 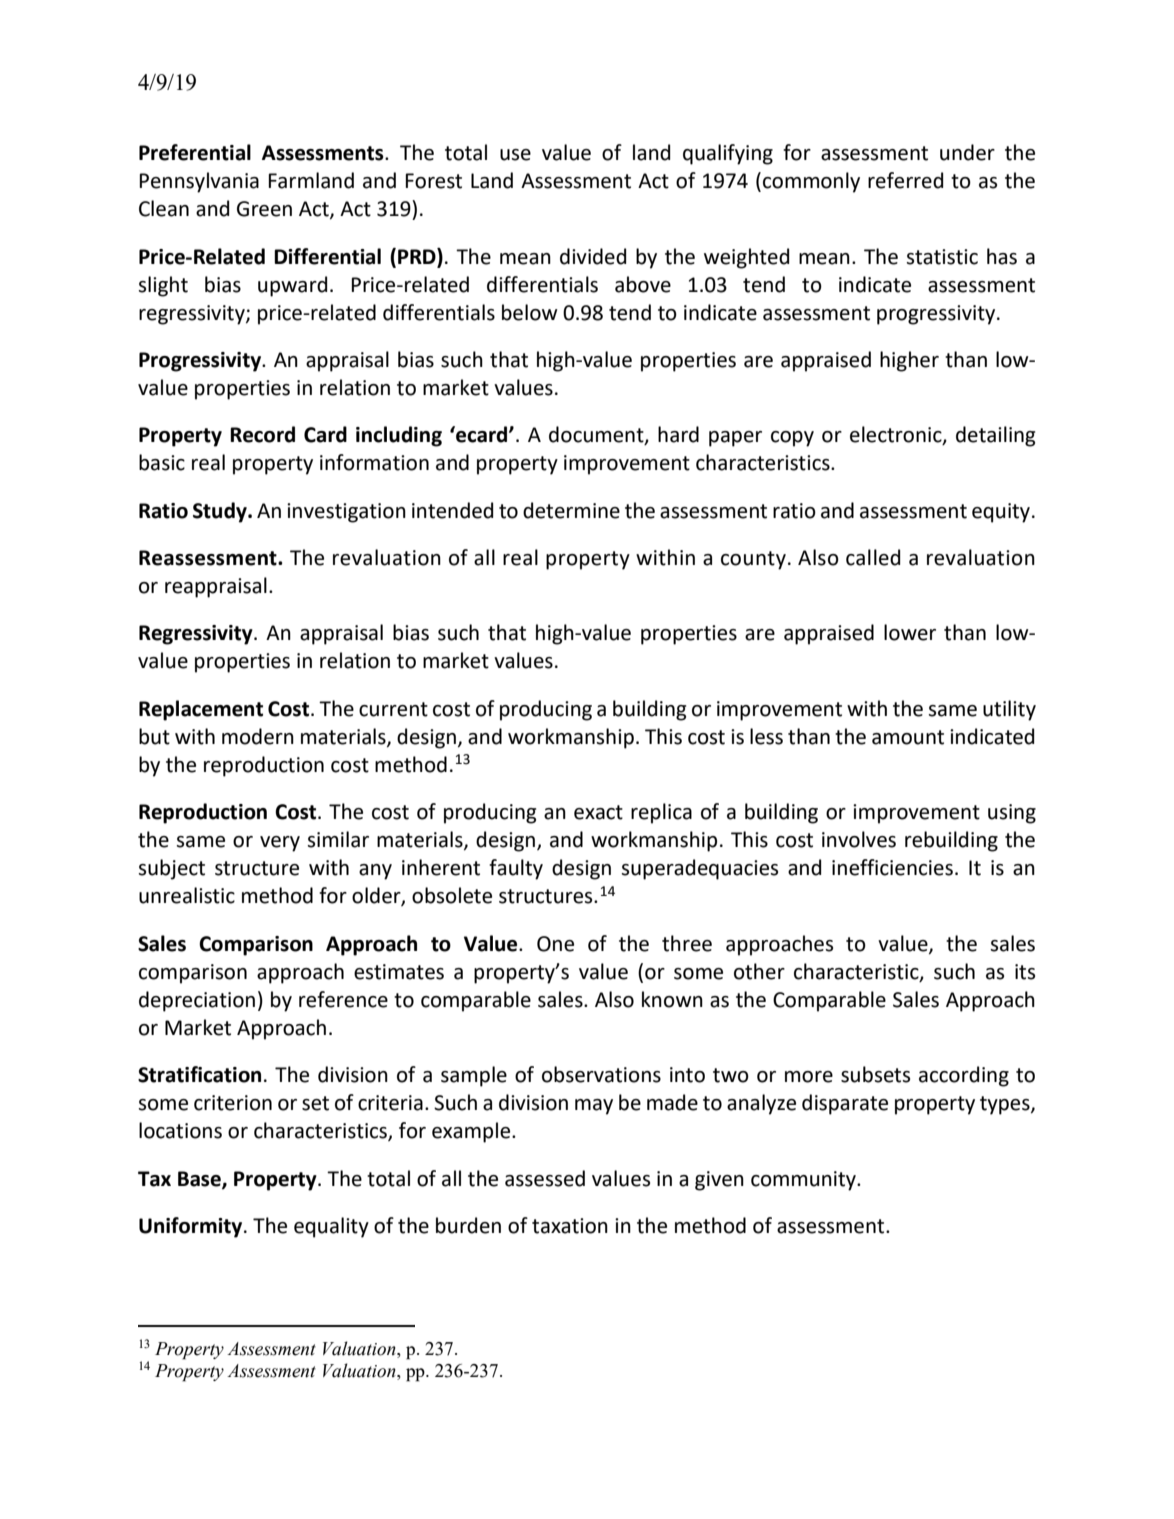 What do you see at coordinates (908, 737) in the screenshot?
I see `amount` at bounding box center [908, 737].
